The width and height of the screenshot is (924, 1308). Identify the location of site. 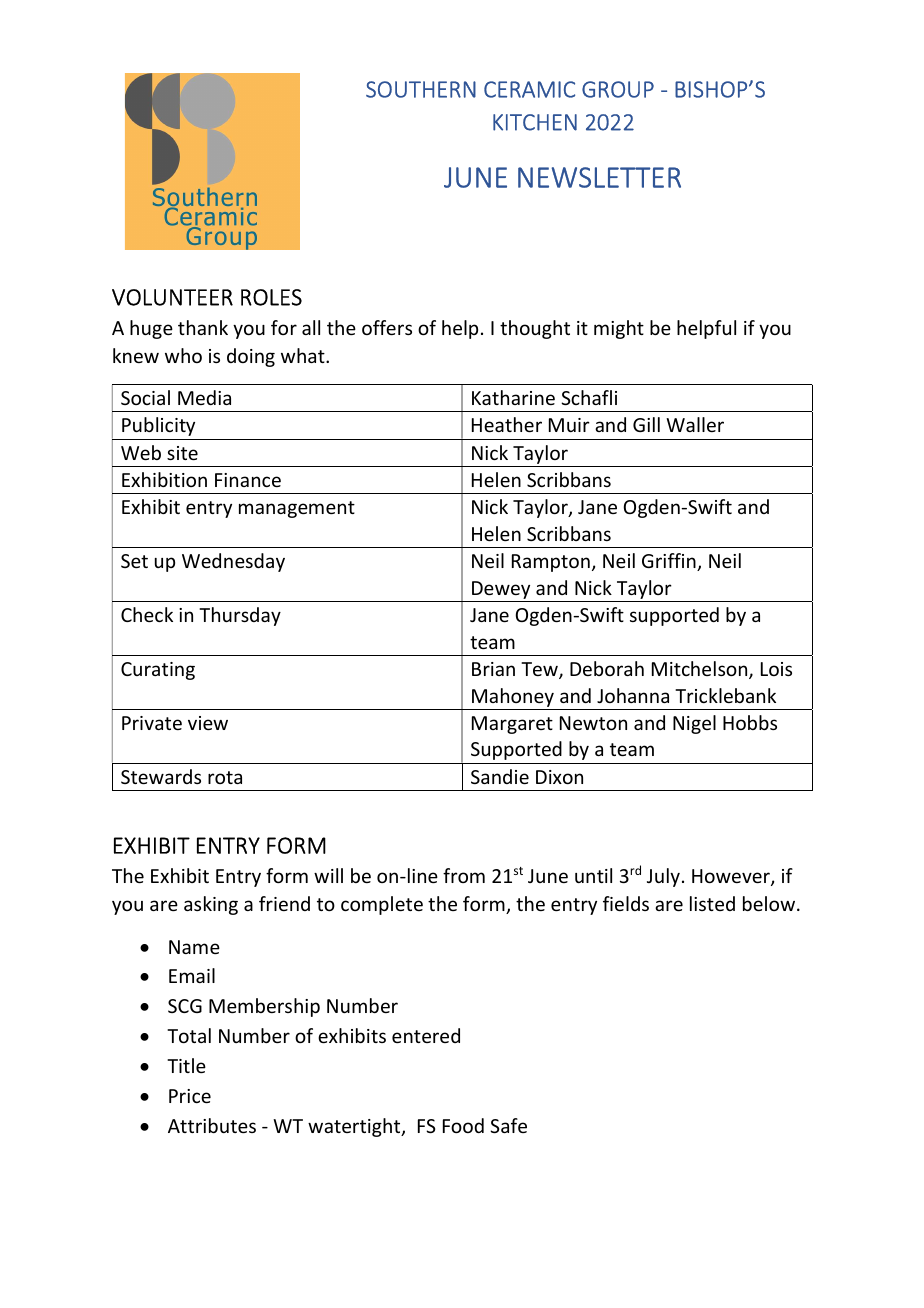
(182, 453).
